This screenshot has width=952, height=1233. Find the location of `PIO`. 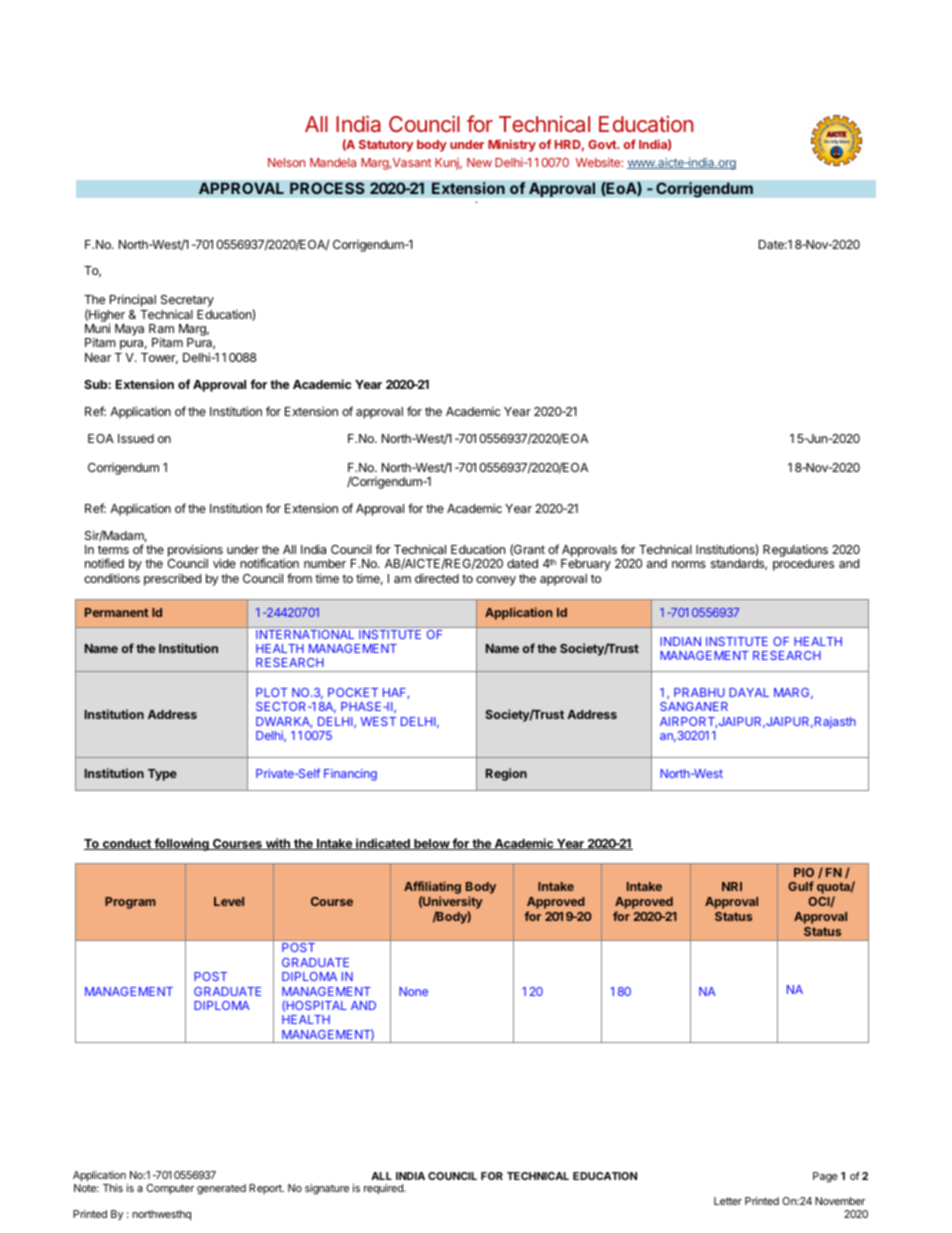

PIO is located at coordinates (804, 872).
